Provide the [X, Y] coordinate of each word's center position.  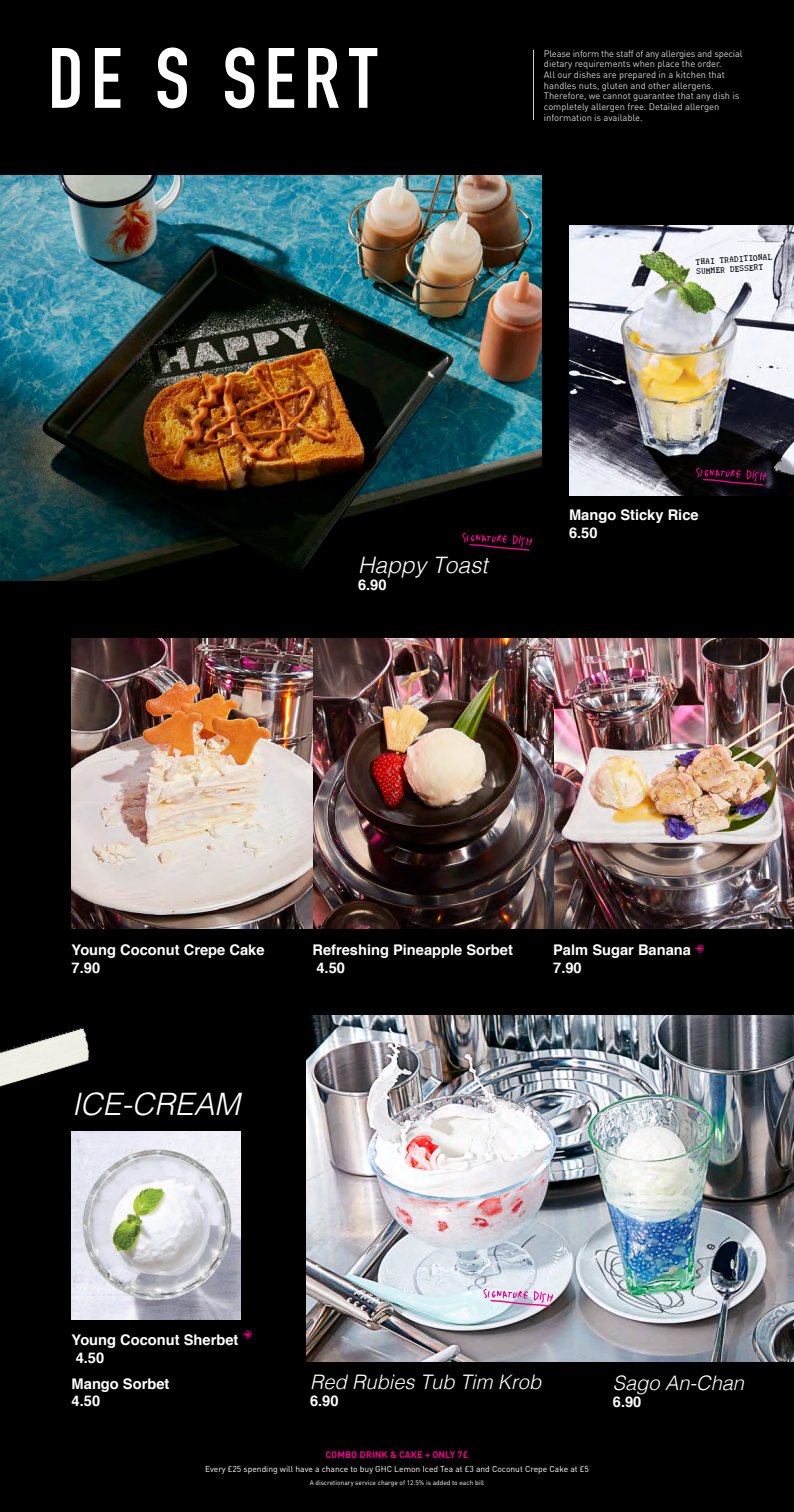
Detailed [665, 106]
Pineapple [428, 951]
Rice [683, 515]
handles [560, 85]
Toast [463, 565]
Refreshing [350, 951]
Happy [393, 568]
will [286, 1469]
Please [557, 53]
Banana [665, 950]
